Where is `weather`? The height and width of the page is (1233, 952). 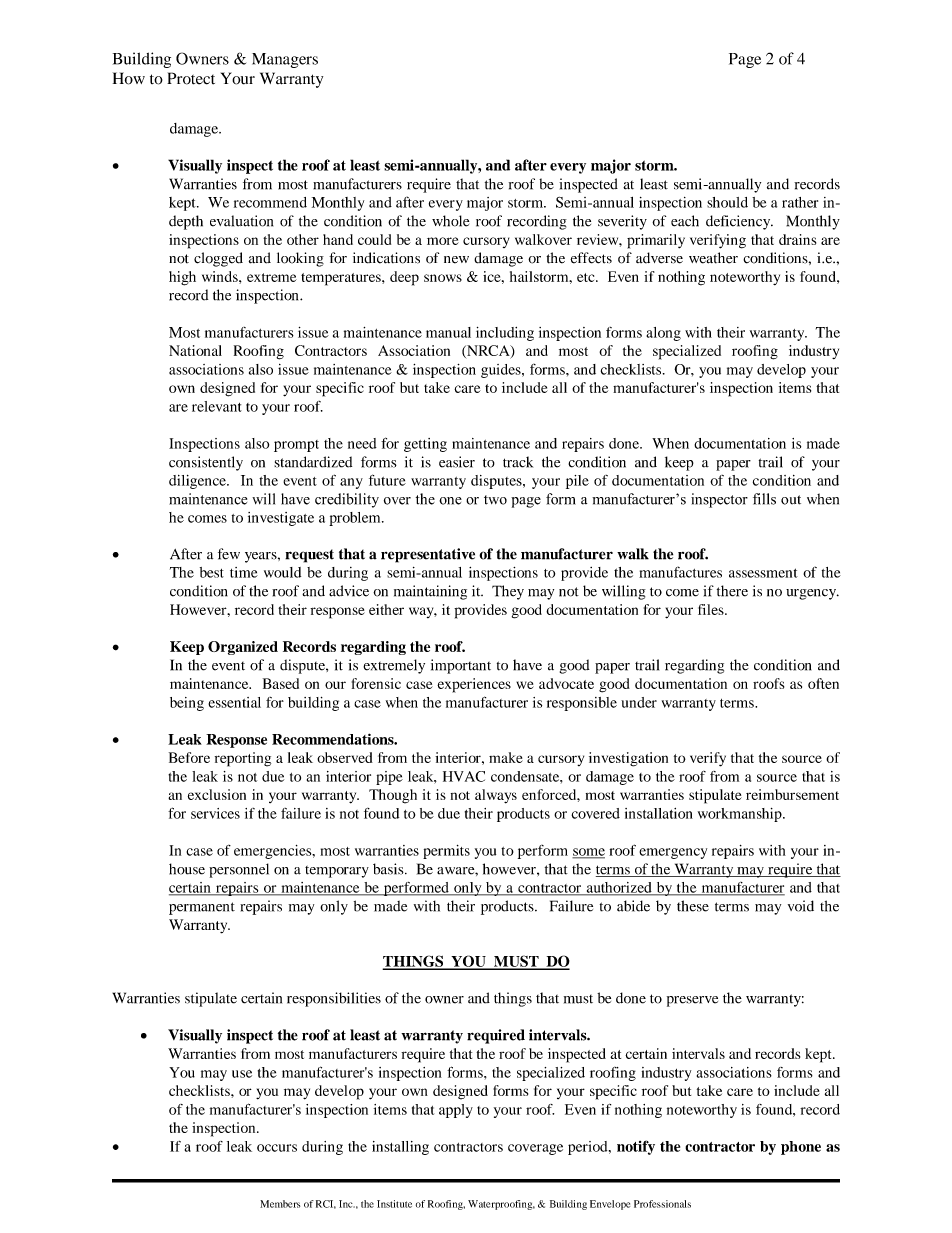 weather is located at coordinates (713, 258).
